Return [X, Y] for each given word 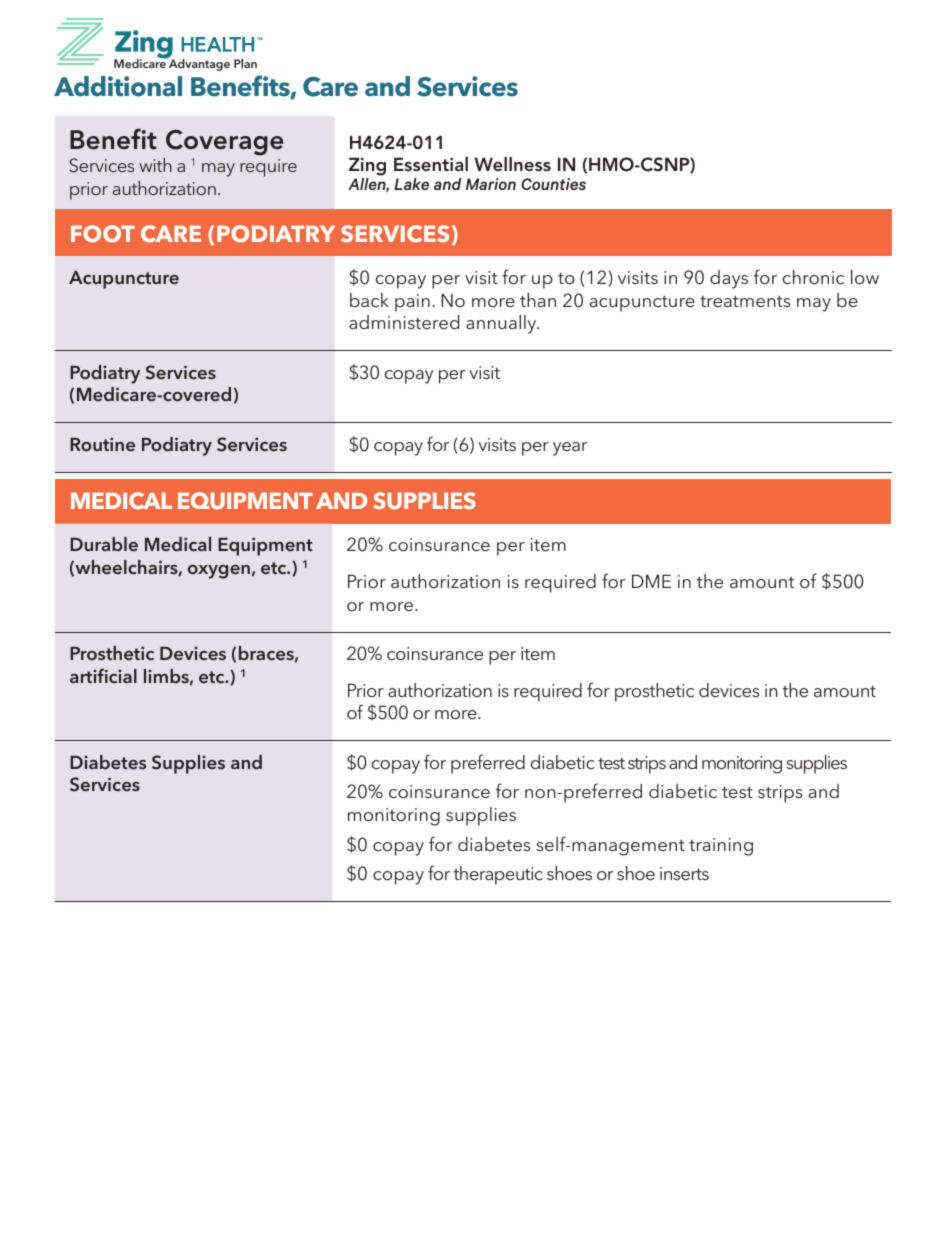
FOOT [103, 233]
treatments [745, 301]
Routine [102, 444]
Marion [491, 184]
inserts [684, 873]
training [721, 847]
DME [651, 581]
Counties [553, 184]
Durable [104, 544]
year [570, 449]
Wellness [512, 164]
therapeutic [498, 875]
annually [502, 324]
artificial [103, 675]
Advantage [198, 64]
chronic [813, 277]
